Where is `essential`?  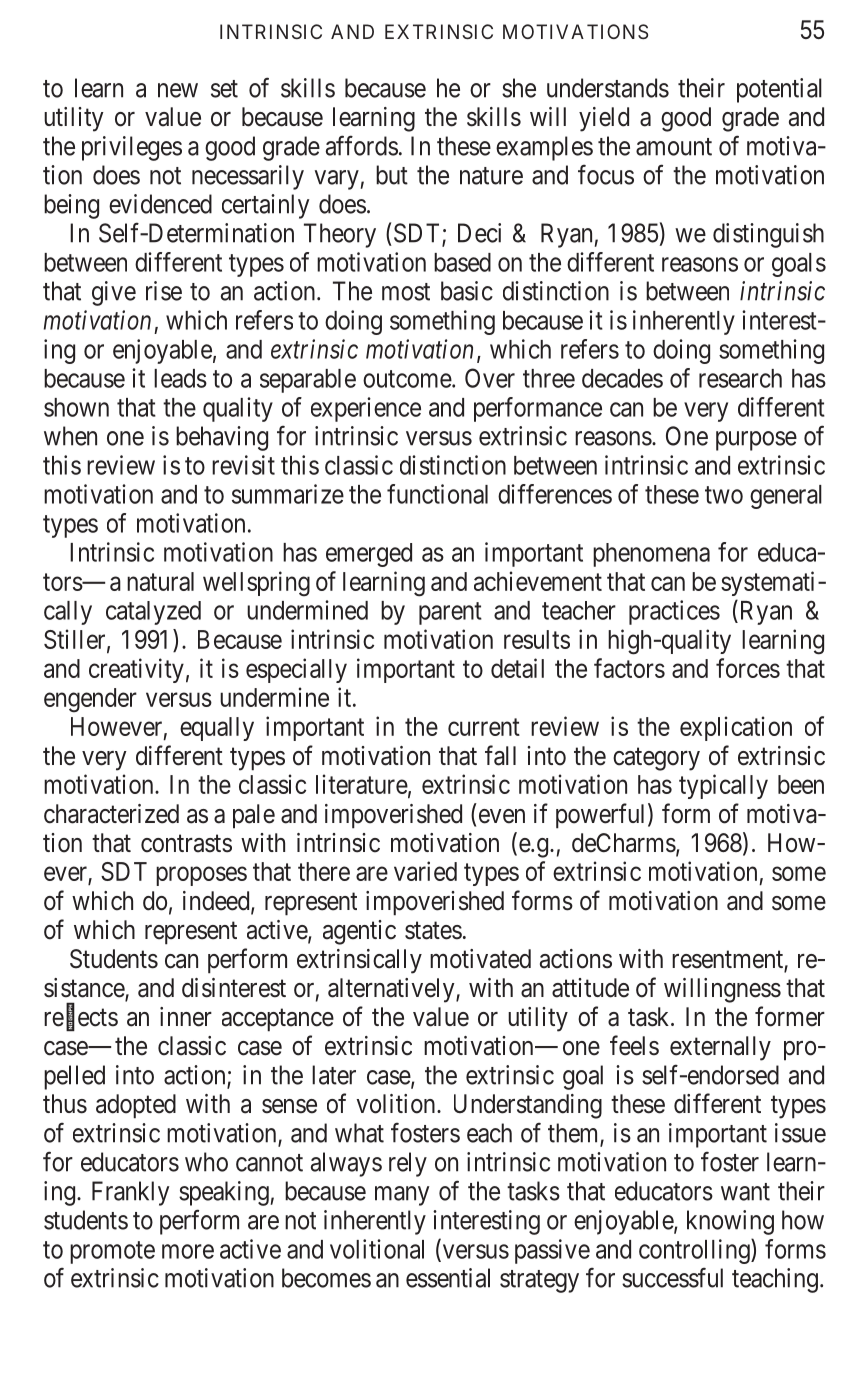 essential is located at coordinates (448, 1278).
